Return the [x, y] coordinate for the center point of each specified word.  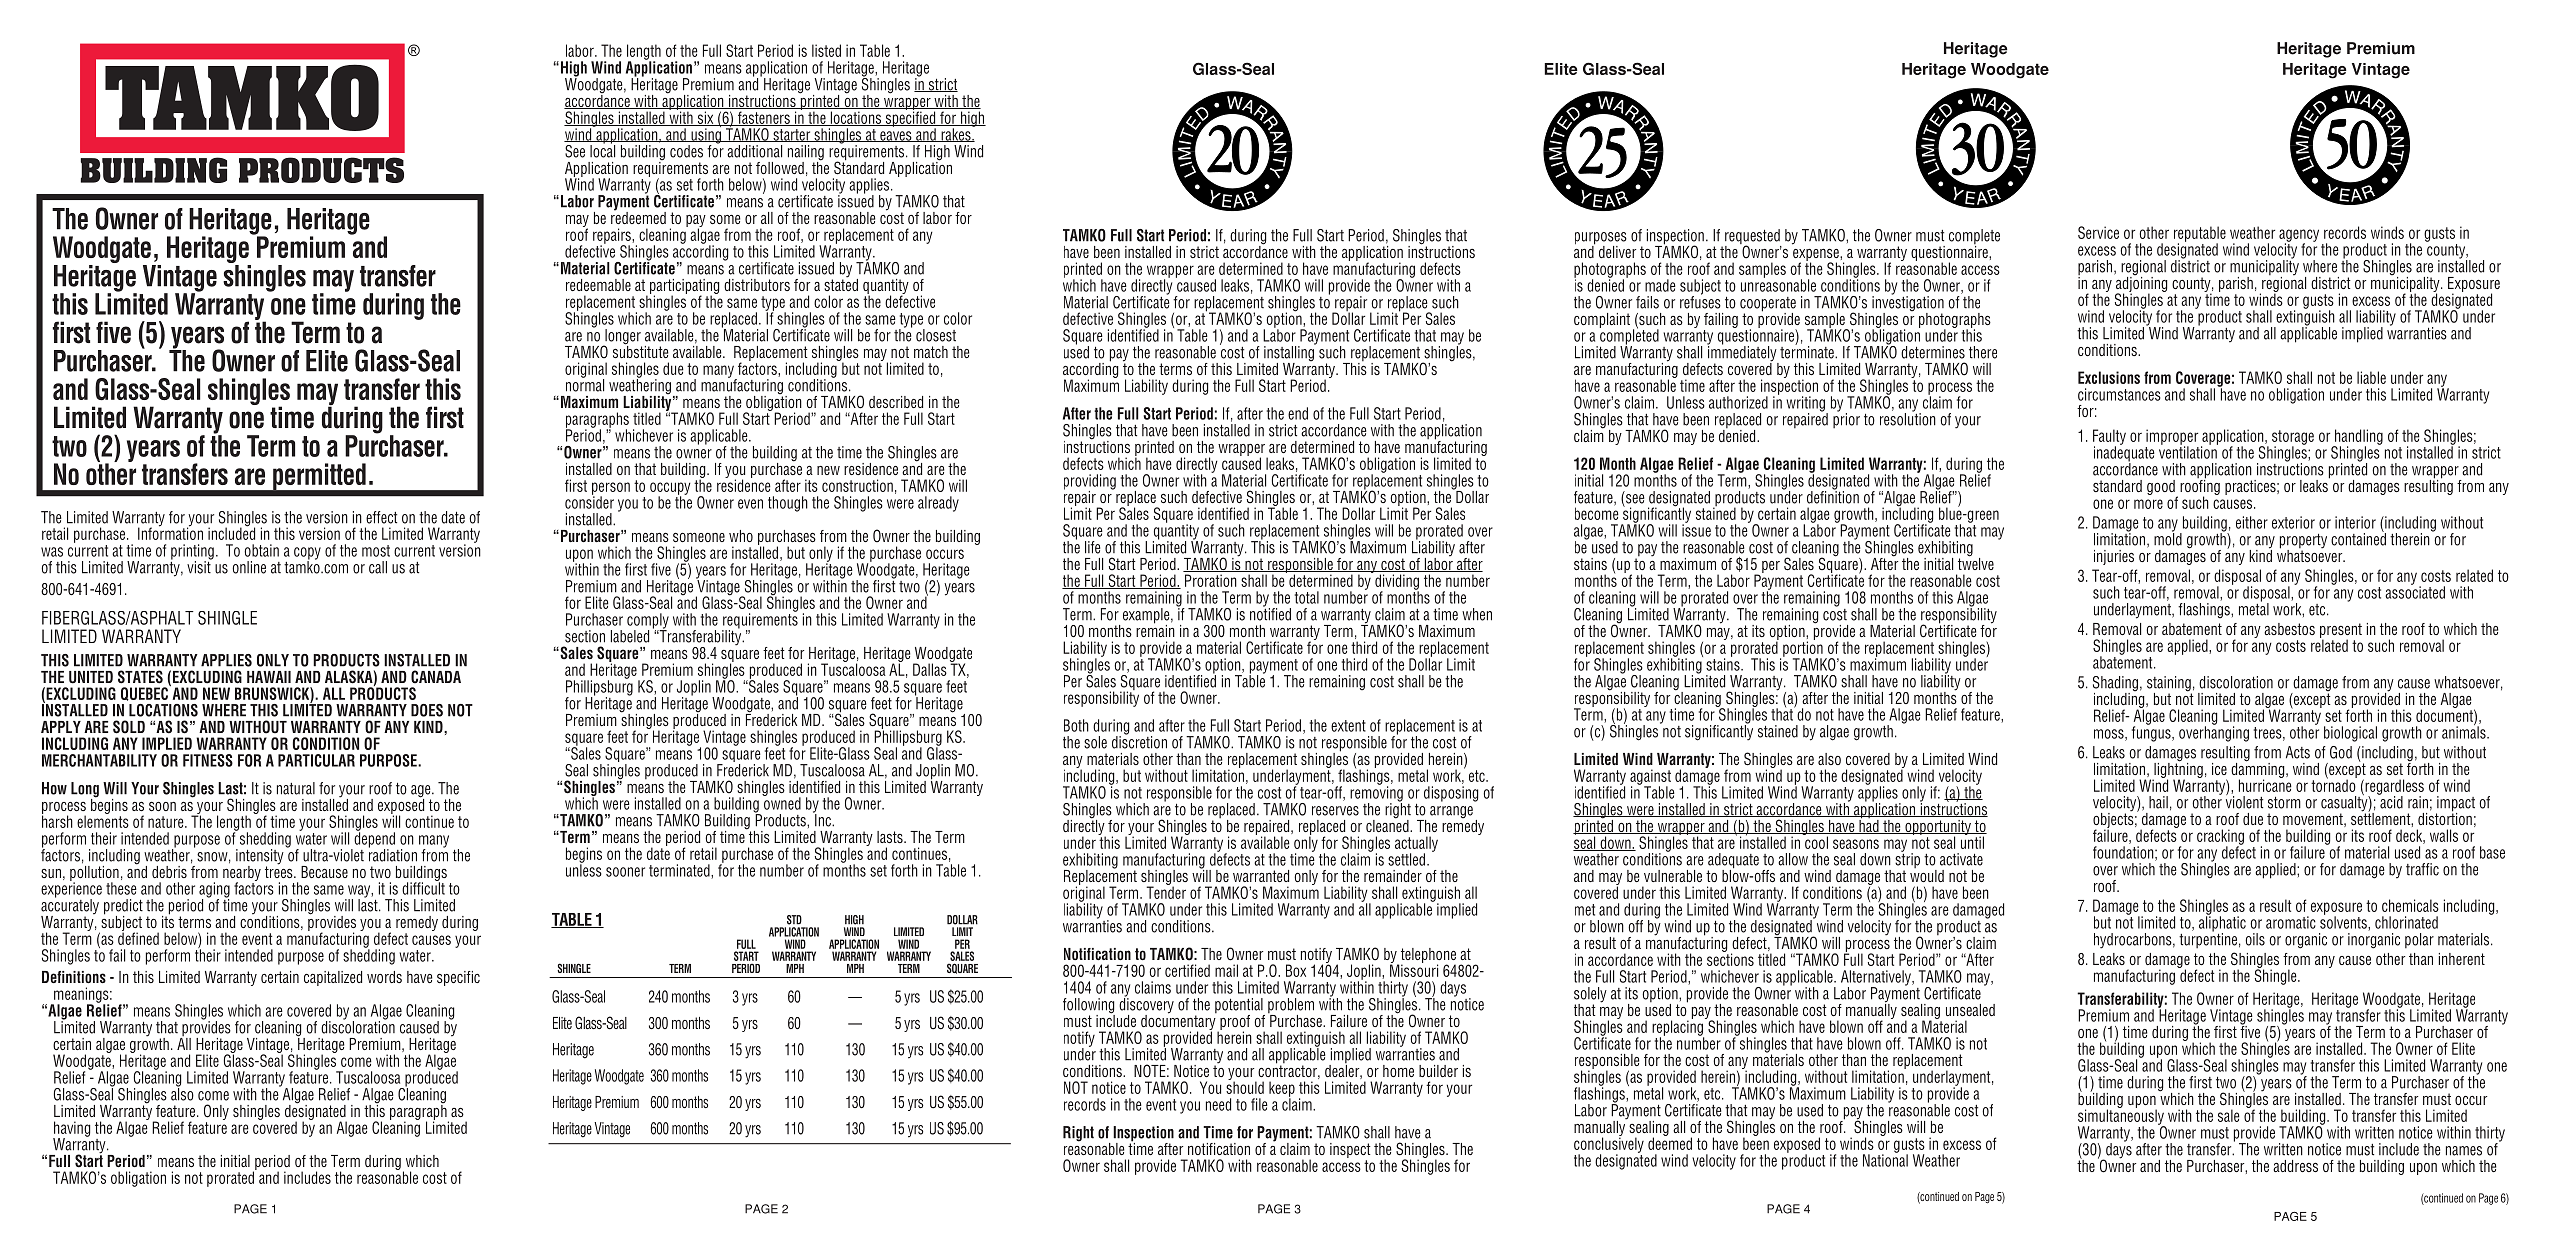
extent [1348, 726]
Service [2098, 232]
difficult [423, 887]
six [705, 118]
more [2148, 504]
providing [1090, 483]
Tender [1166, 891]
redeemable [598, 285]
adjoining [2140, 284]
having [71, 1130]
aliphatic [2222, 924]
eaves [896, 136]
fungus [2152, 733]
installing [1289, 354]
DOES [427, 710]
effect [381, 517]
